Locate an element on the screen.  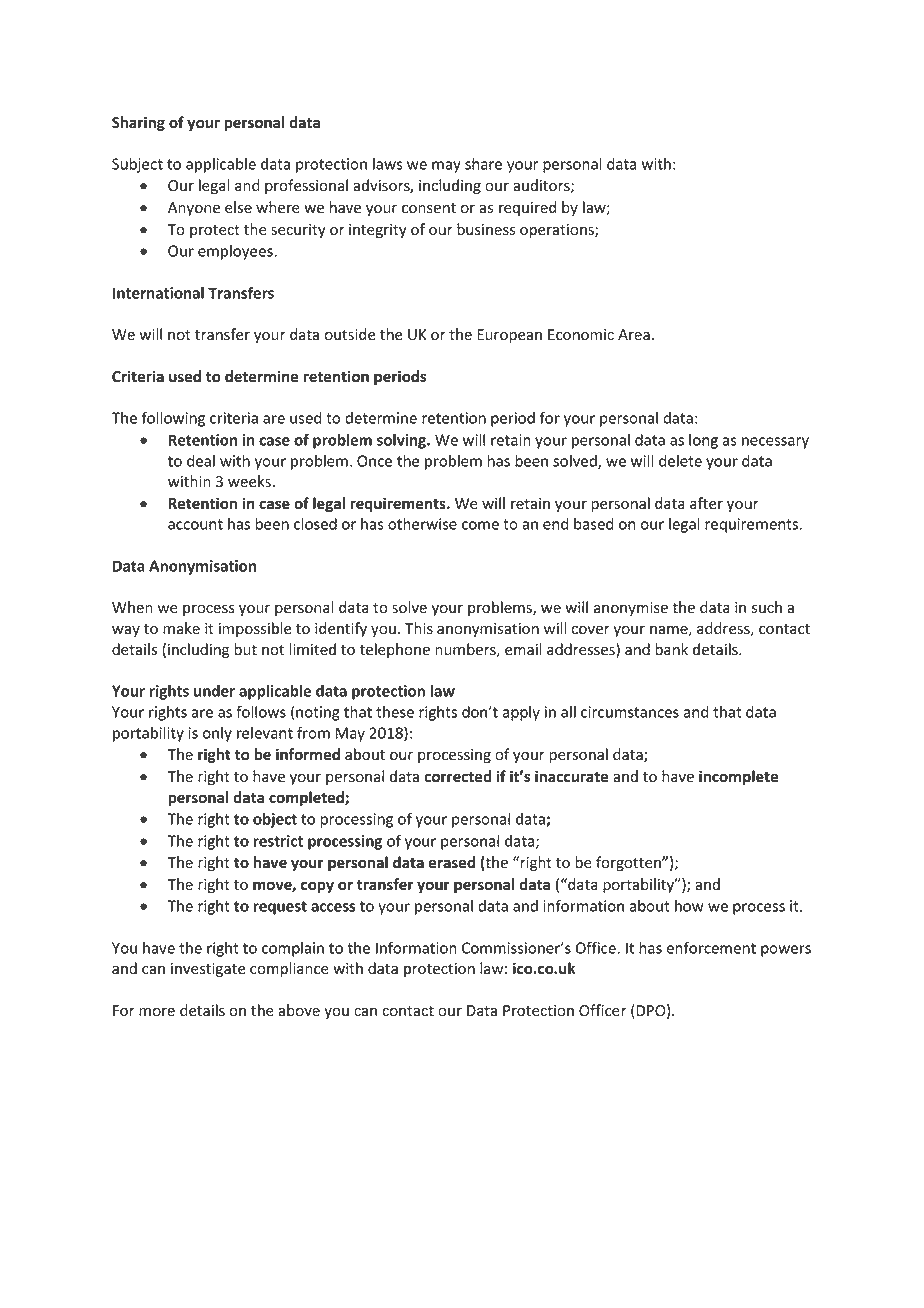
required is located at coordinates (527, 208).
